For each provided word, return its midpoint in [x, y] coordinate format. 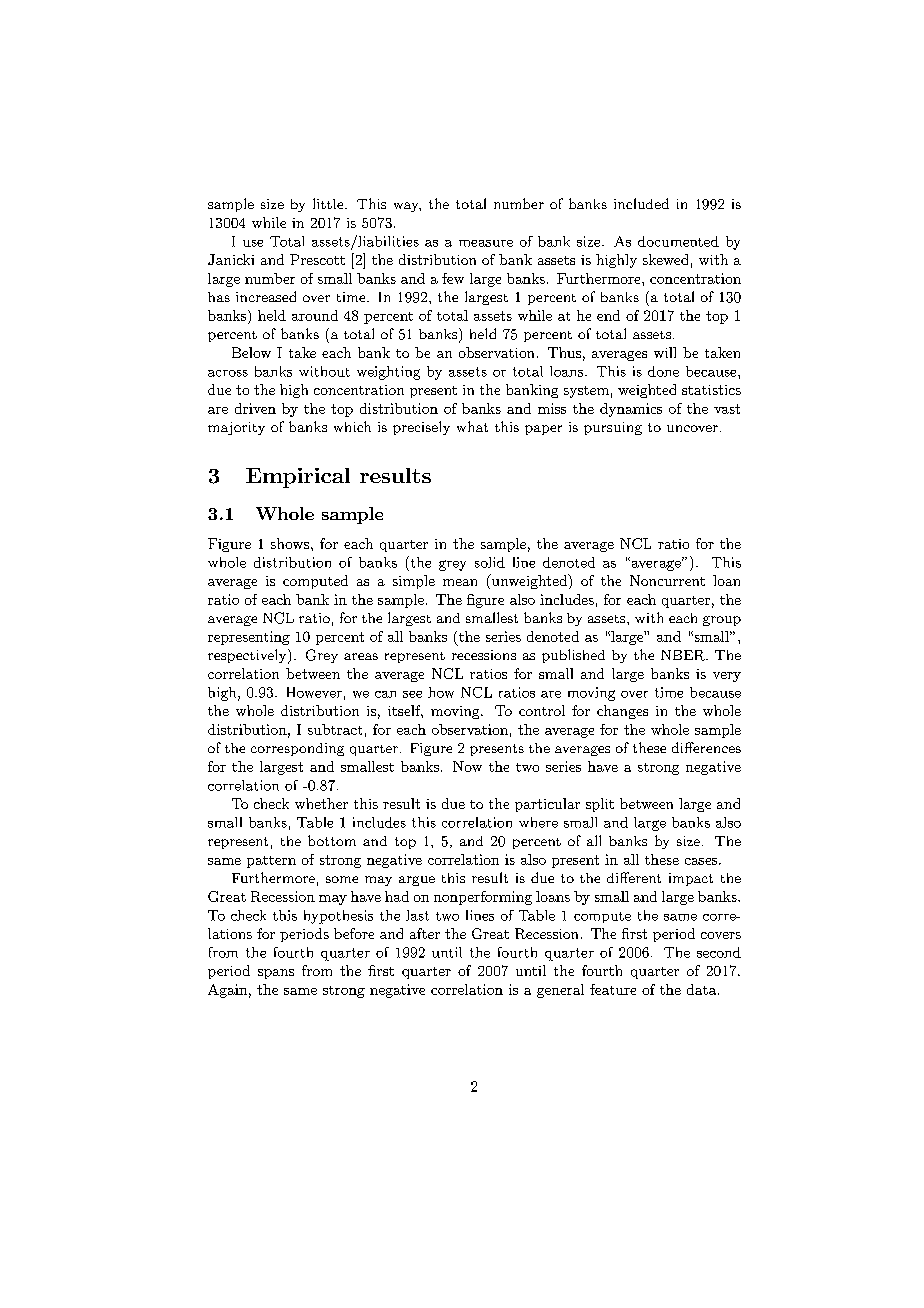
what [472, 426]
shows [291, 543]
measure [486, 243]
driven [255, 408]
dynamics [631, 410]
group [722, 621]
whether [321, 803]
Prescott [317, 259]
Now [467, 766]
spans [276, 974]
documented [678, 241]
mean [460, 582]
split [600, 805]
